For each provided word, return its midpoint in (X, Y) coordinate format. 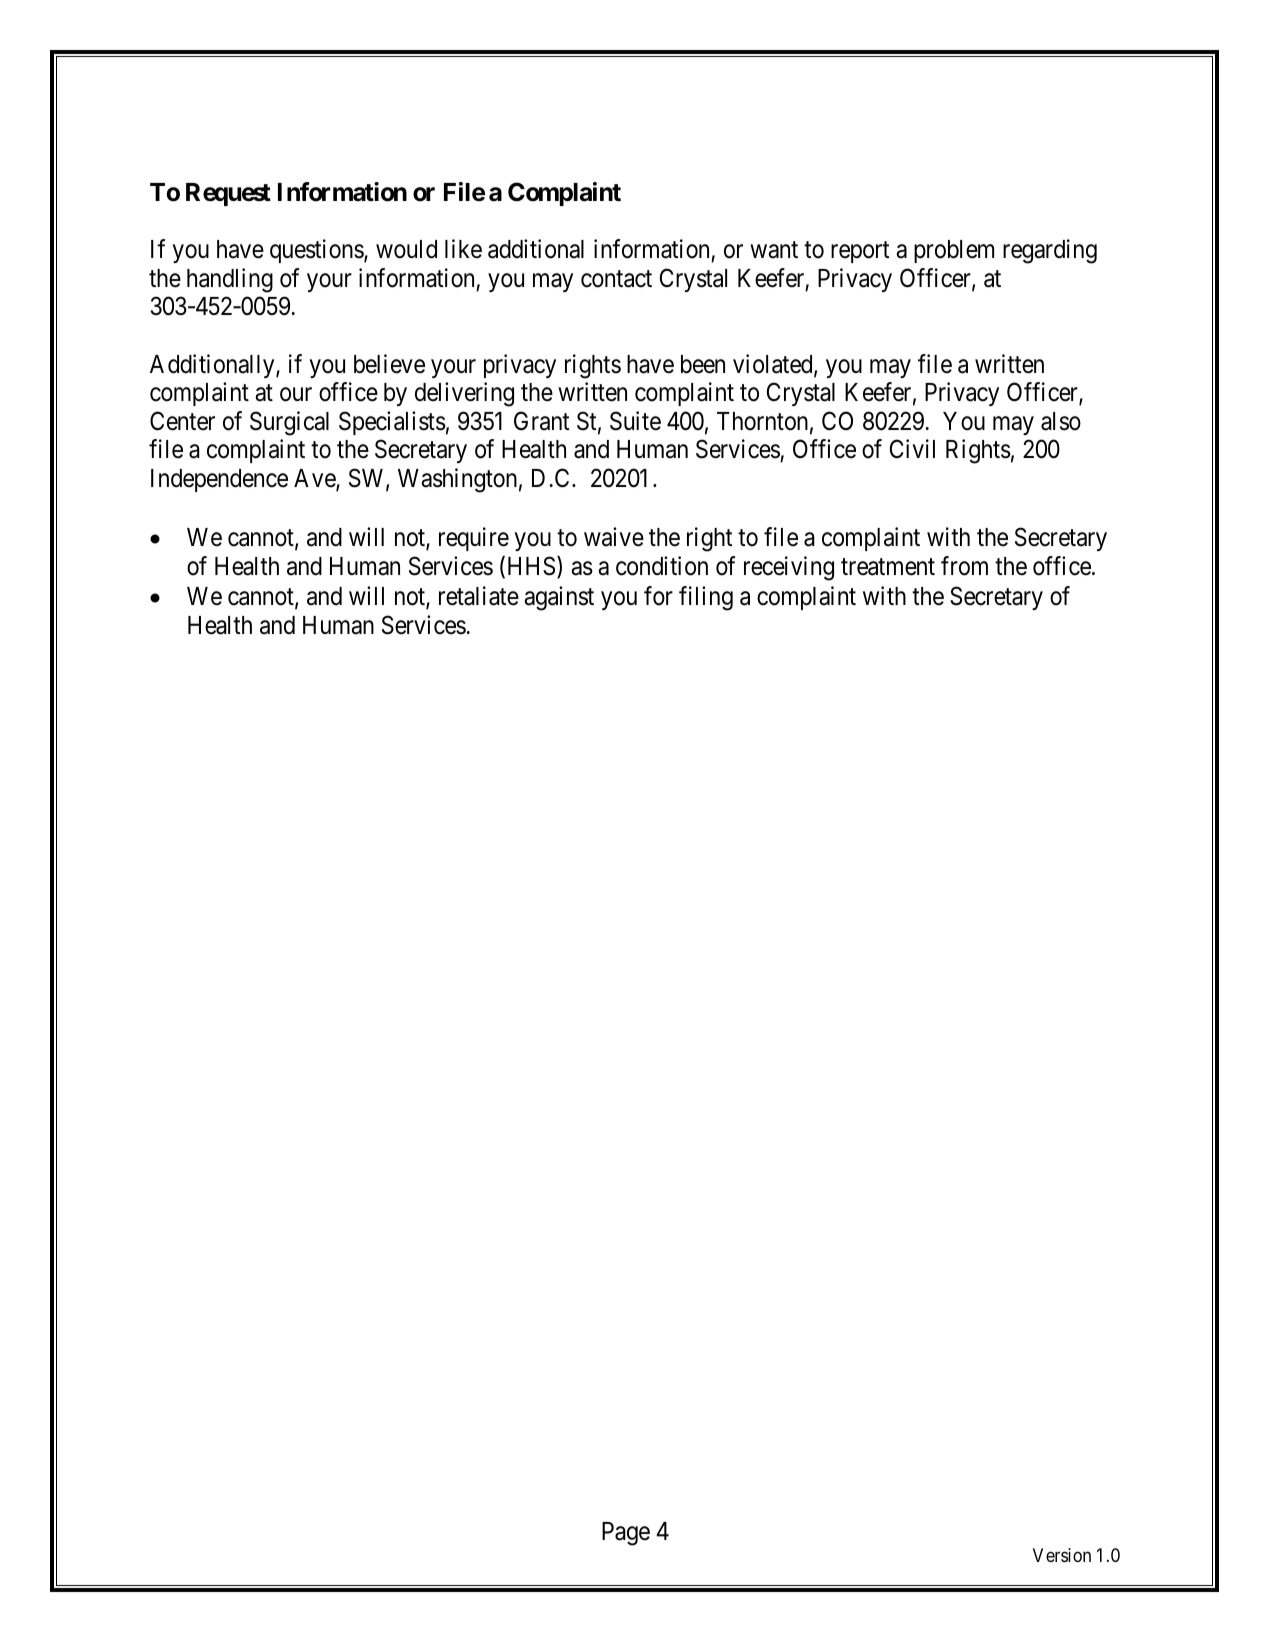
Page (626, 1534)
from (964, 566)
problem (954, 251)
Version (1062, 1555)
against (559, 598)
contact (616, 279)
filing (706, 598)
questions (317, 251)
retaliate (479, 596)
